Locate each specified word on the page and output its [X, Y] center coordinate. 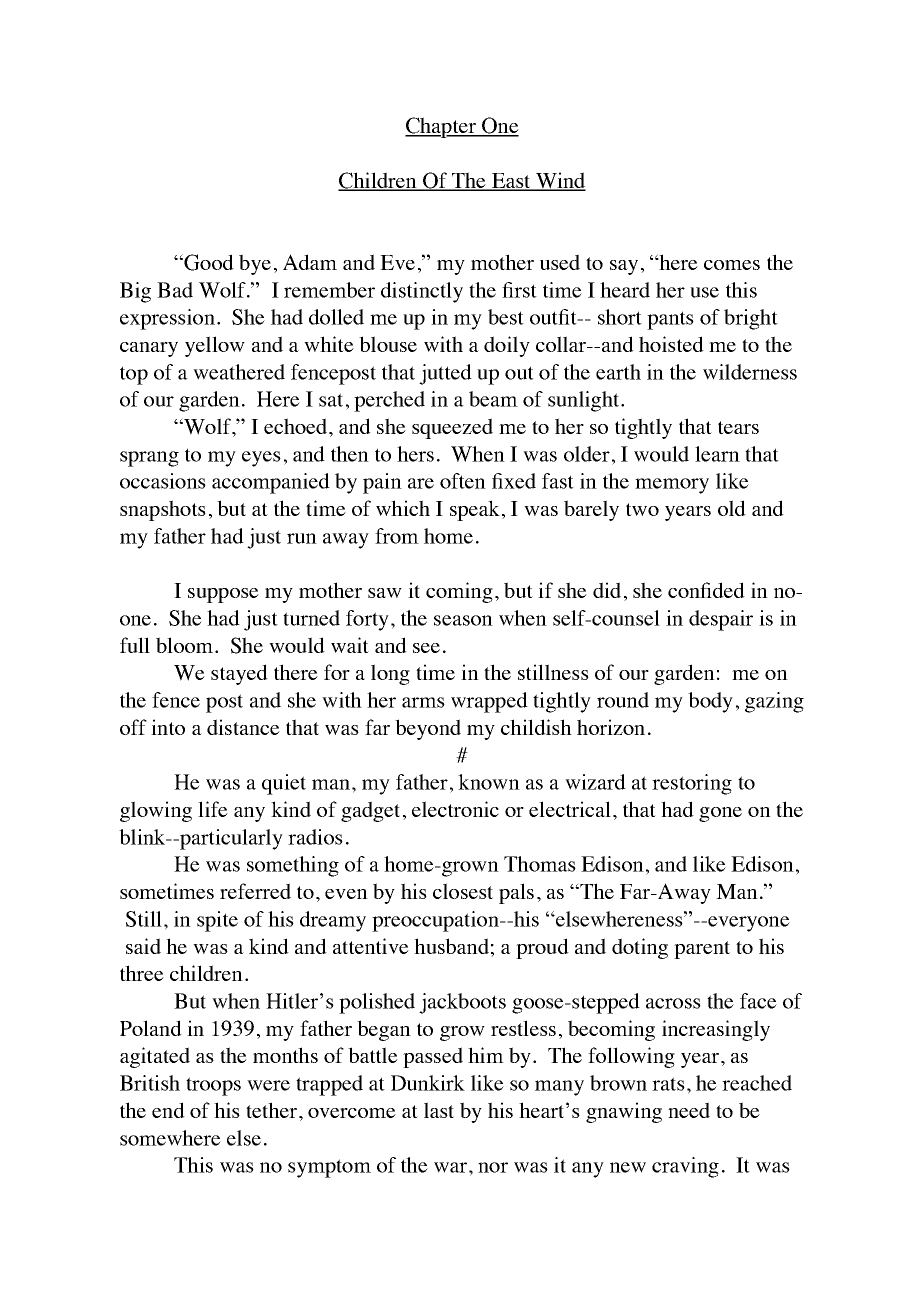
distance [243, 727]
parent [702, 950]
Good [208, 262]
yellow [215, 346]
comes [732, 265]
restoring [692, 784]
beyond [428, 729]
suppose [223, 595]
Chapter [441, 127]
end [168, 1110]
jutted [445, 374]
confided [706, 590]
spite [217, 921]
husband [451, 946]
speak [475, 510]
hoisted [671, 344]
